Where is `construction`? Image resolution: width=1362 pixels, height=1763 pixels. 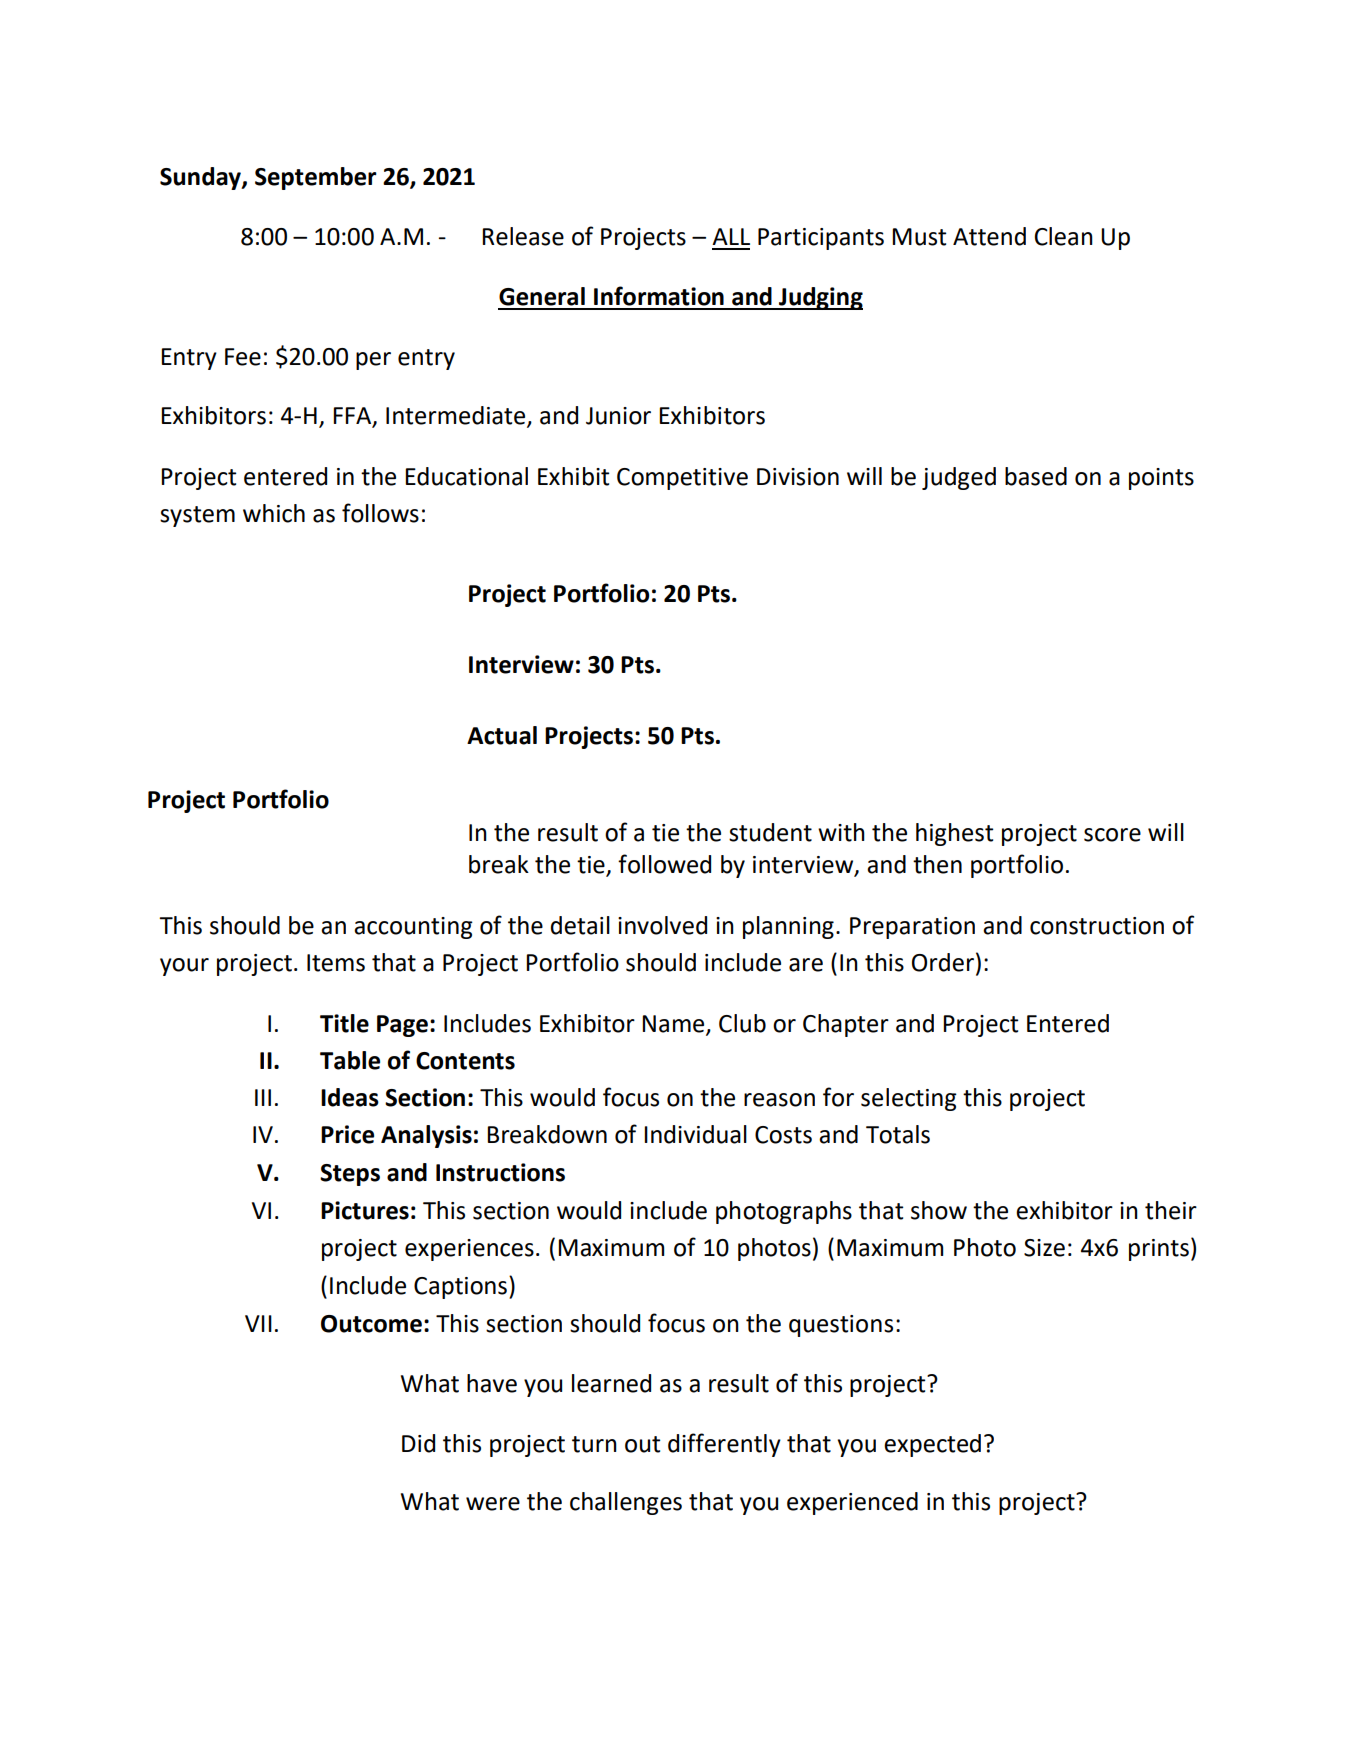 construction is located at coordinates (1097, 926).
